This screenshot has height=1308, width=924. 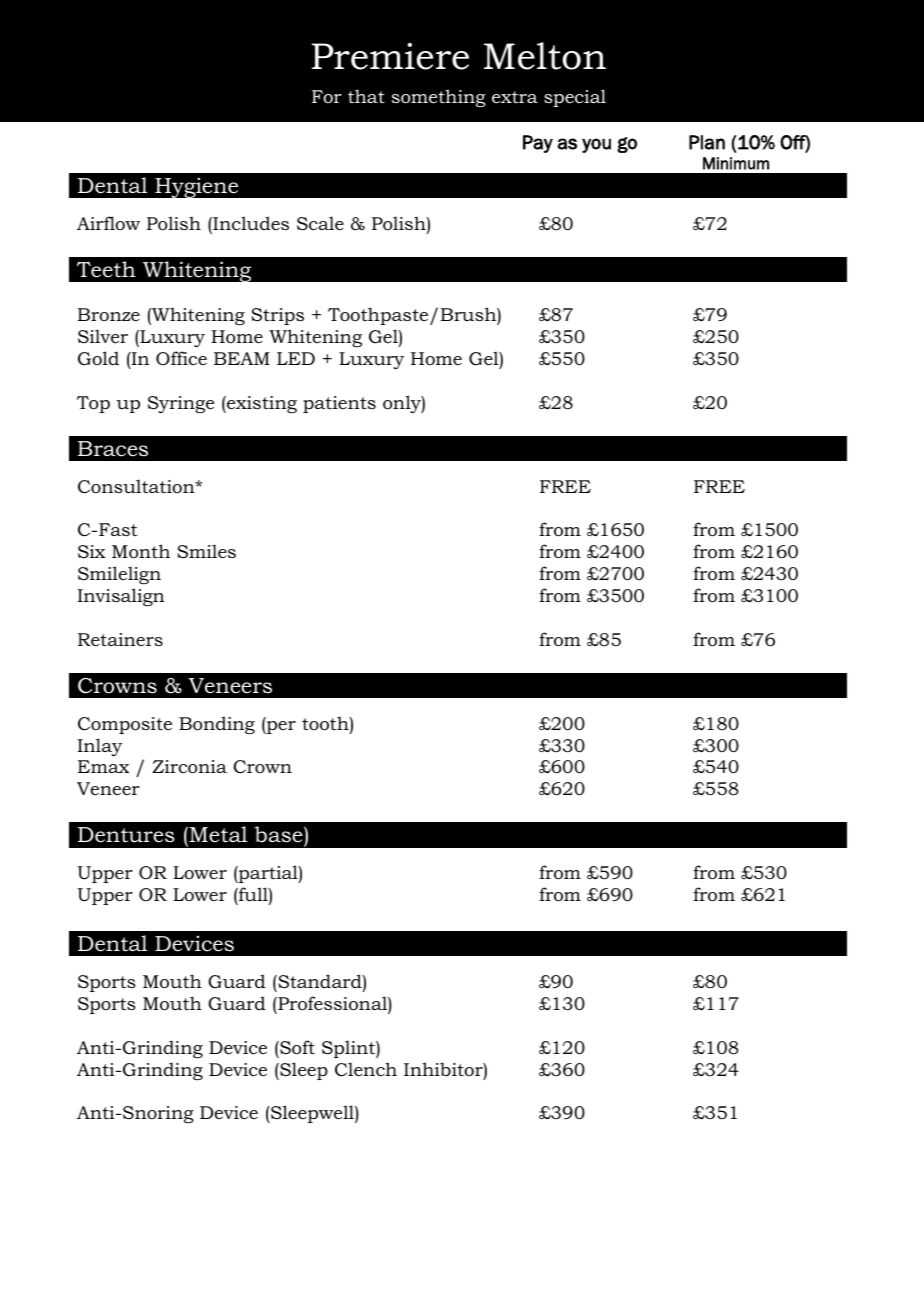 I want to click on Minimum, so click(x=736, y=163).
